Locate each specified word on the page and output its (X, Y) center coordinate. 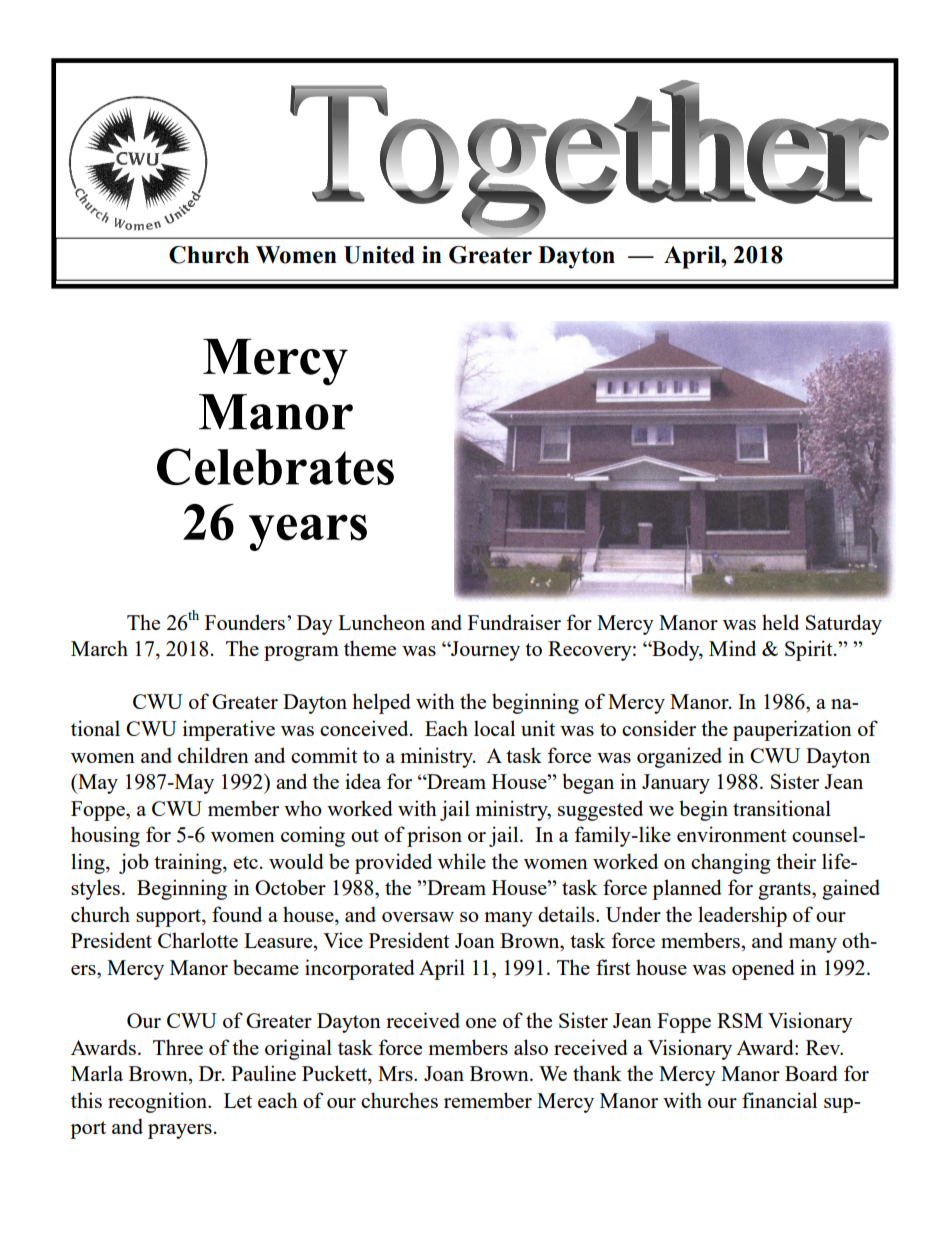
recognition (158, 1102)
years (308, 532)
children (213, 755)
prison (434, 836)
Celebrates (275, 466)
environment (732, 834)
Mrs (396, 1073)
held (780, 622)
